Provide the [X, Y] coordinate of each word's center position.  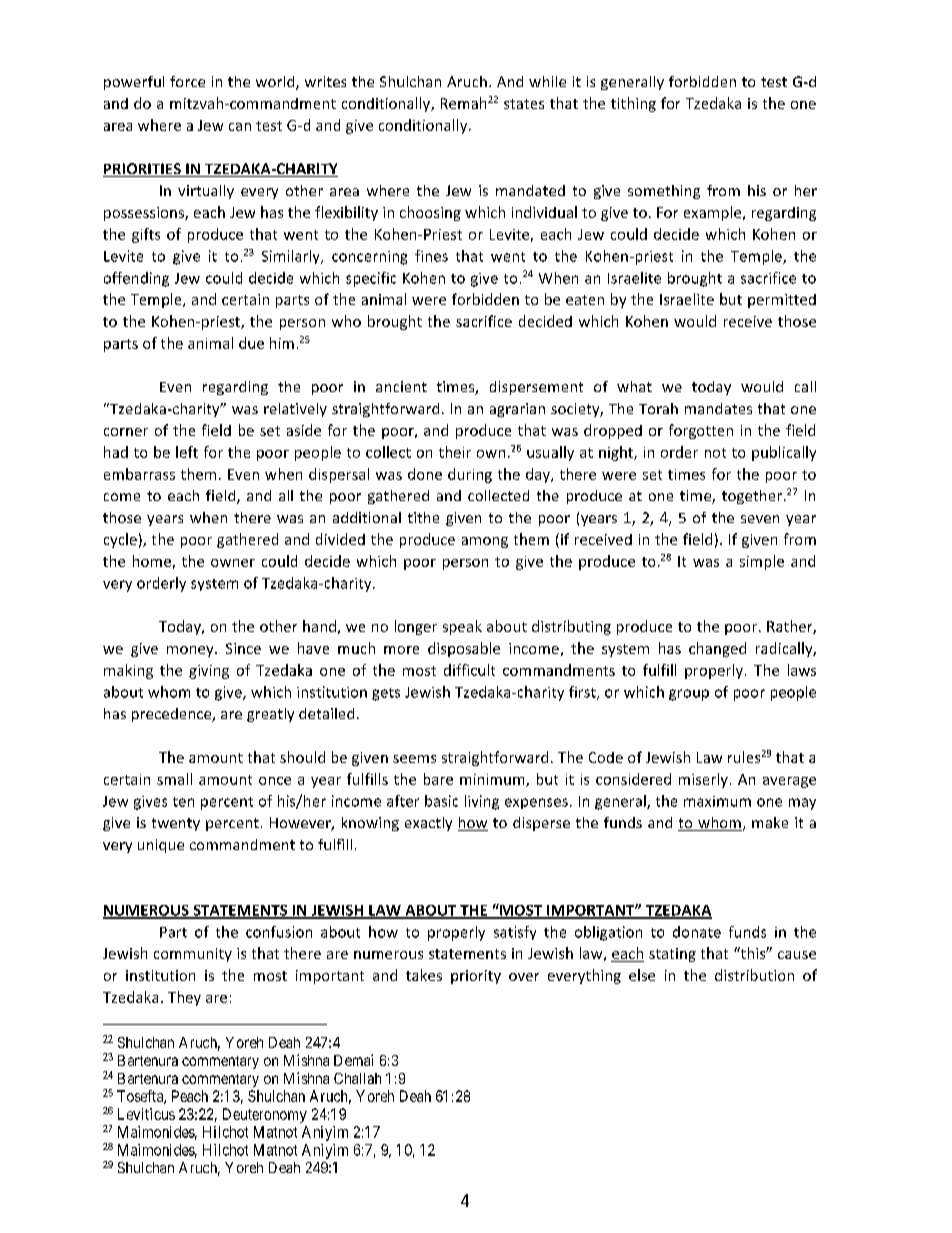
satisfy [515, 933]
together [752, 497]
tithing [633, 104]
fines [431, 256]
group [689, 695]
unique [161, 846]
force [187, 81]
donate [697, 932]
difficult [469, 670]
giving [209, 672]
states [524, 104]
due [251, 343]
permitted [782, 301]
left [187, 452]
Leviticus [146, 1114]
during [470, 475]
